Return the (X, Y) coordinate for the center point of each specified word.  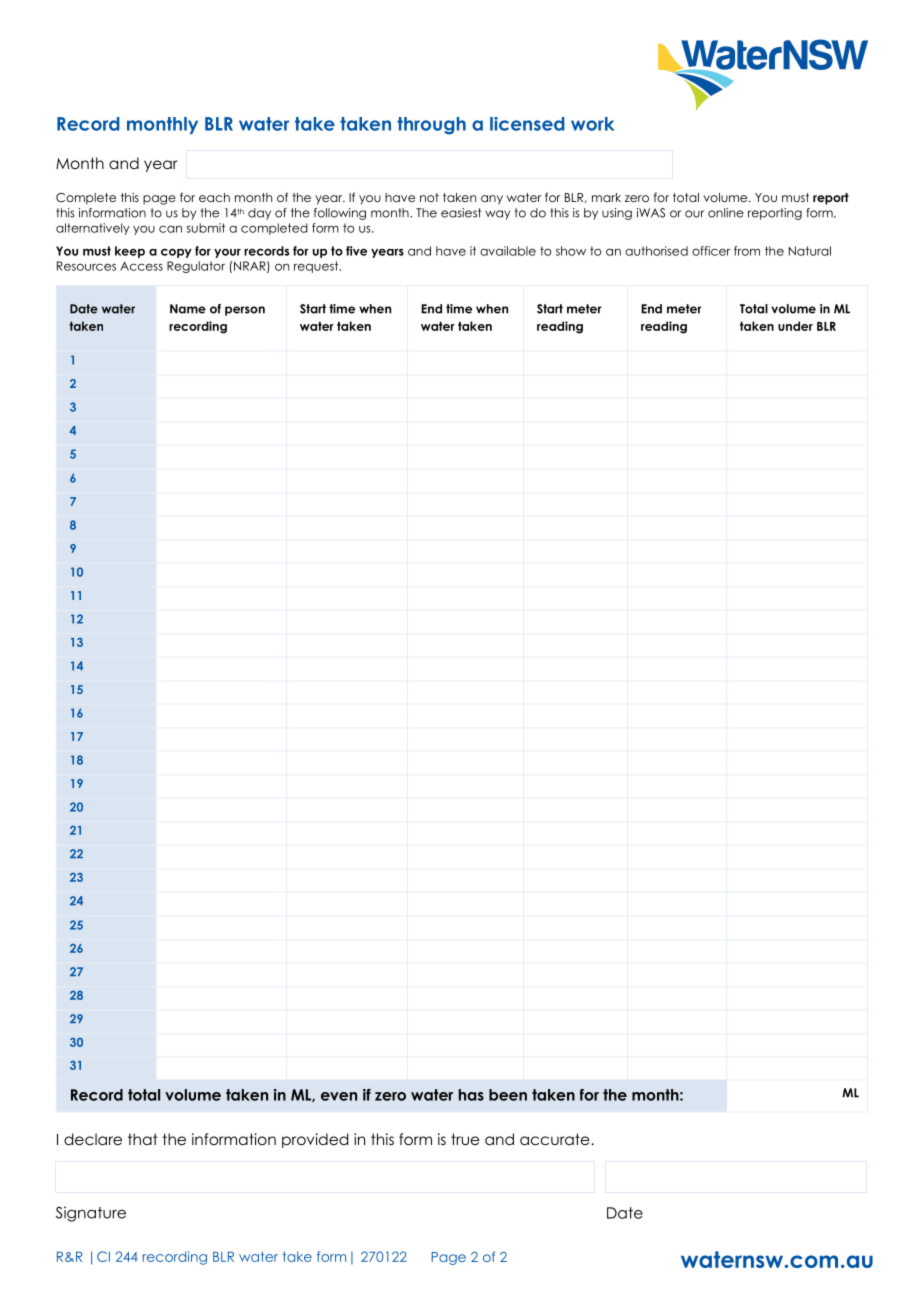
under (795, 326)
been (508, 1095)
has (471, 1095)
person (245, 311)
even (339, 1096)
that (143, 1139)
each (214, 197)
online (726, 213)
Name (188, 309)
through (431, 126)
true (465, 1139)
